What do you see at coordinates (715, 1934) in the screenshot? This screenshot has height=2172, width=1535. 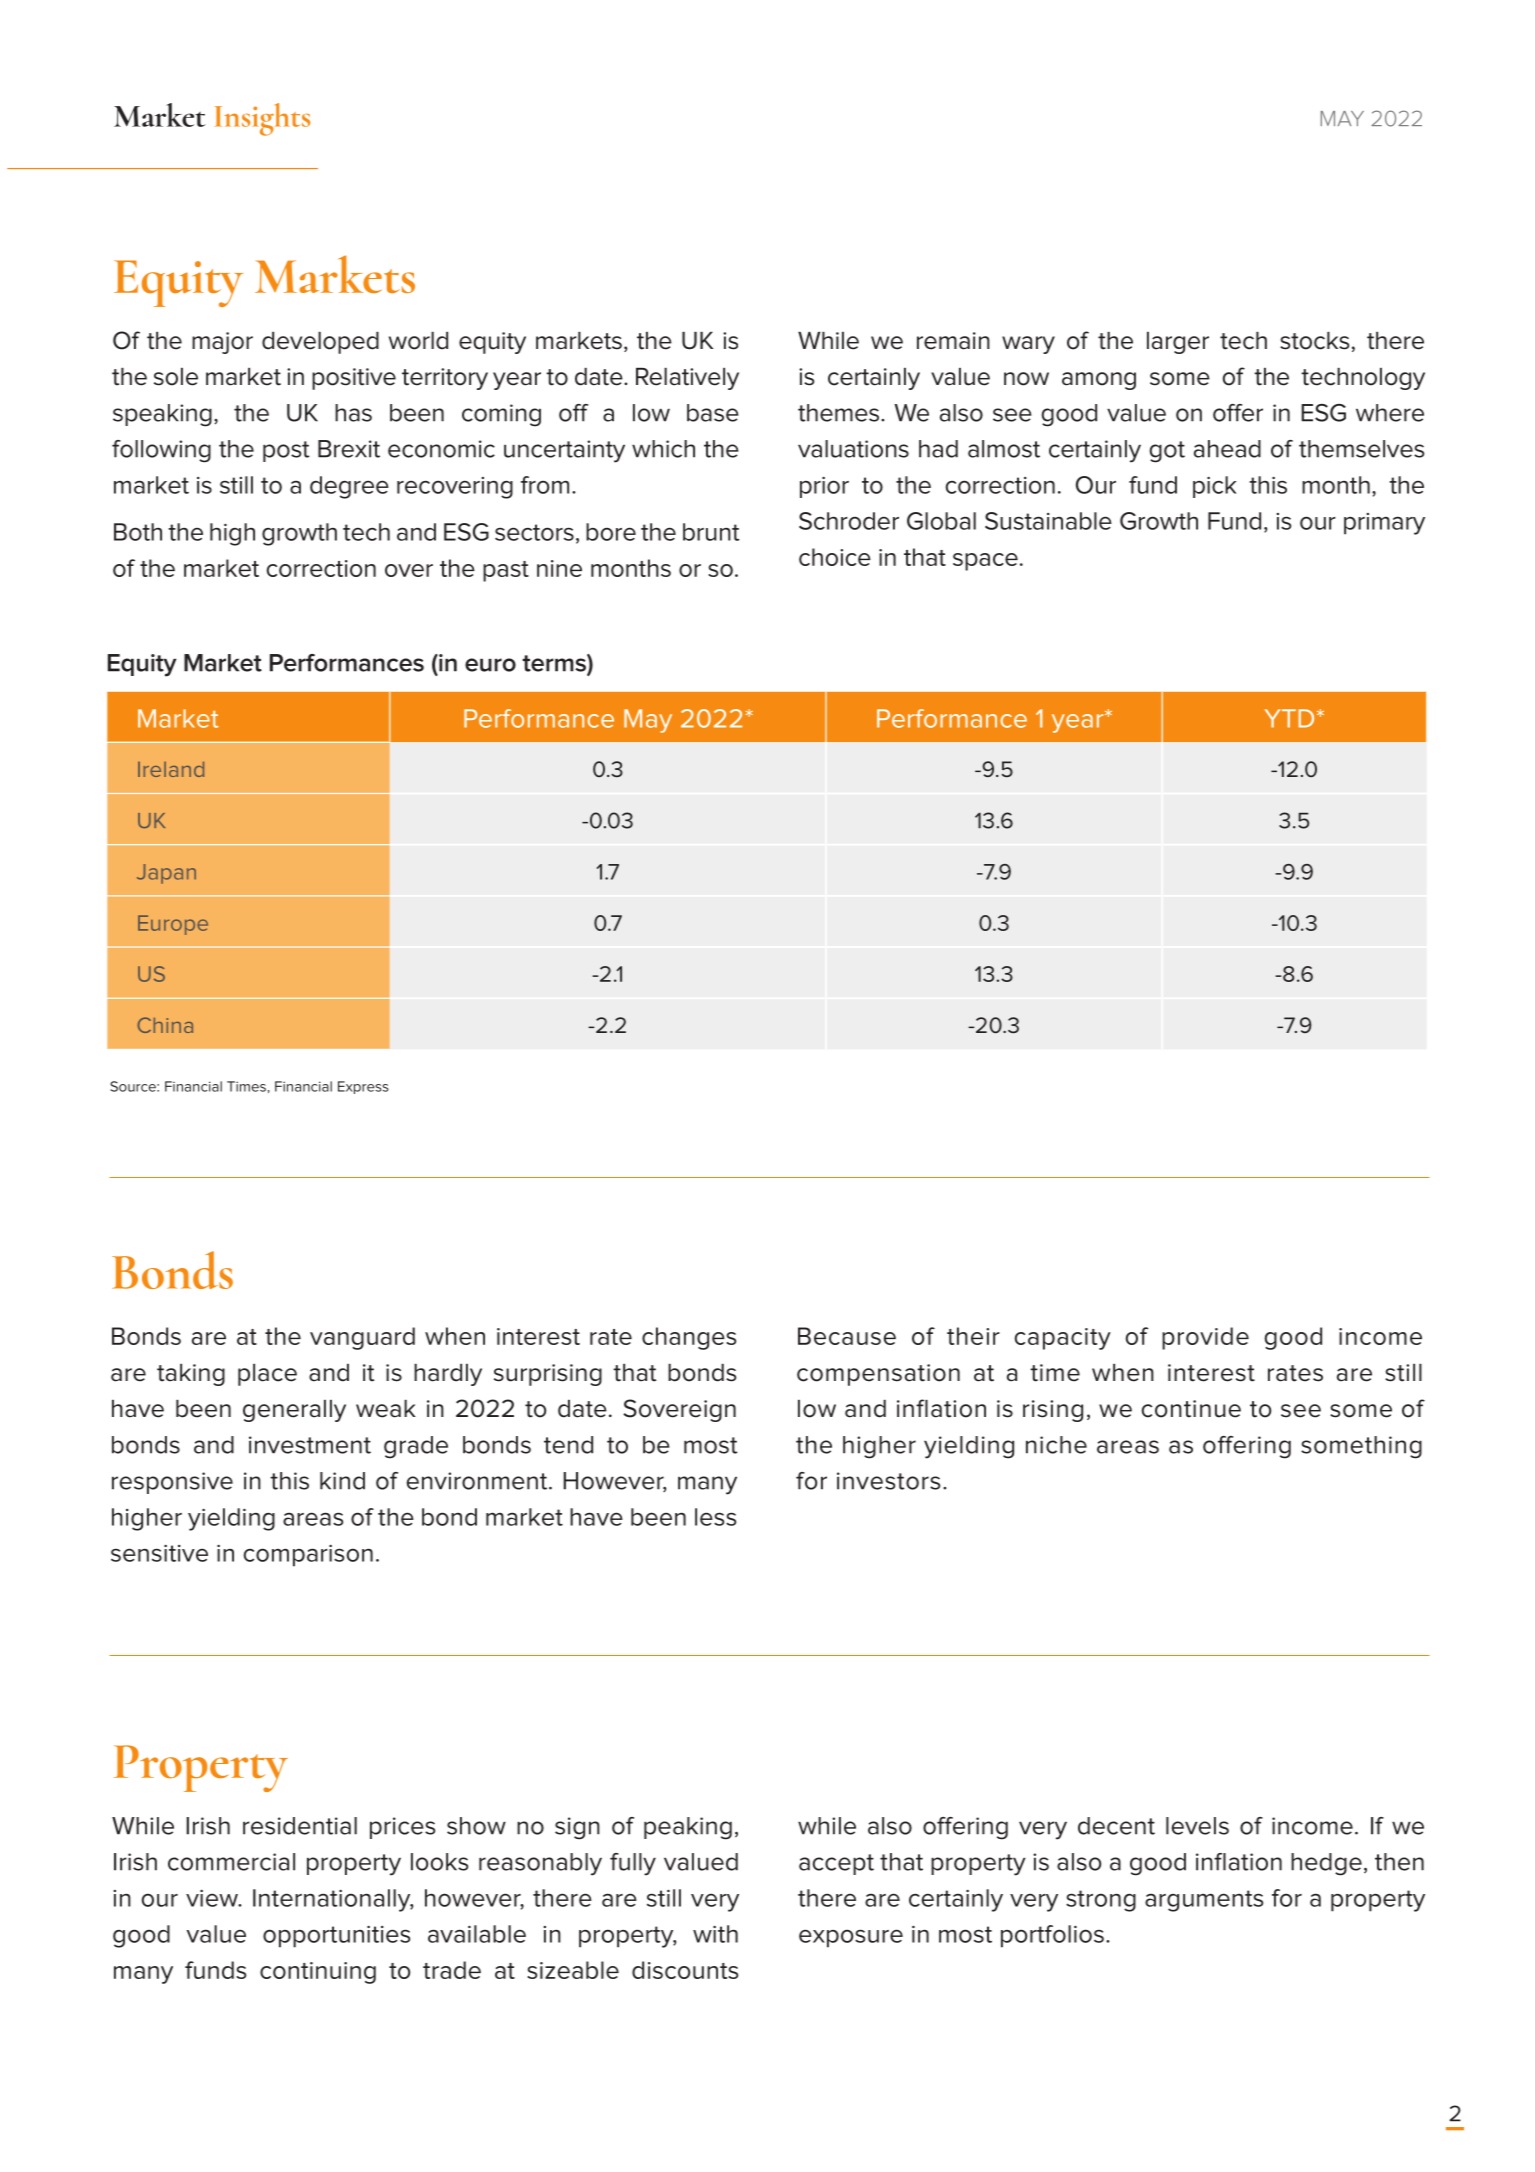 I see `with` at bounding box center [715, 1934].
